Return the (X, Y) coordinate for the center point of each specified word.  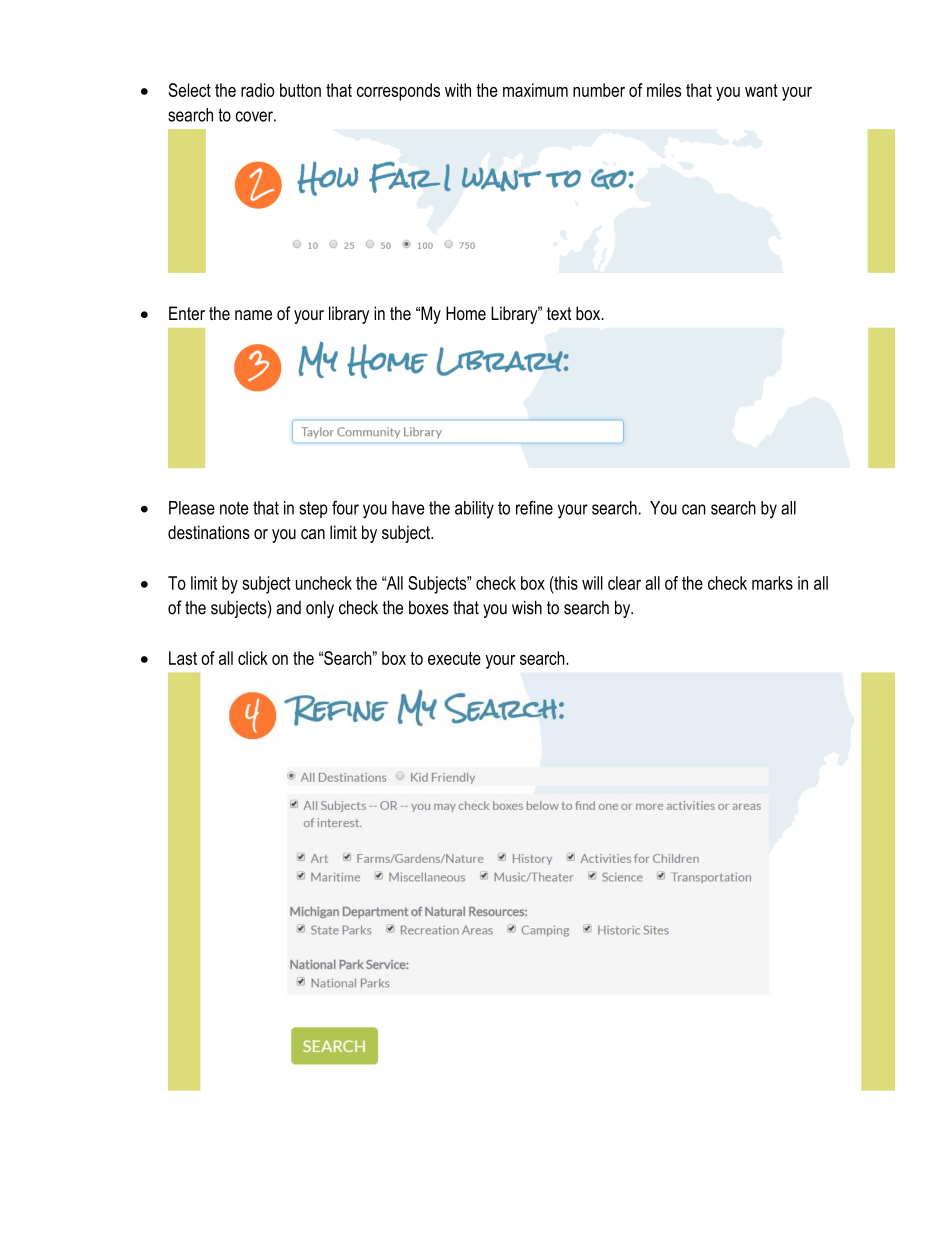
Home (466, 313)
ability (474, 510)
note (234, 508)
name (253, 315)
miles (664, 90)
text (559, 313)
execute (454, 658)
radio (257, 90)
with (458, 90)
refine (534, 507)
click (253, 658)
